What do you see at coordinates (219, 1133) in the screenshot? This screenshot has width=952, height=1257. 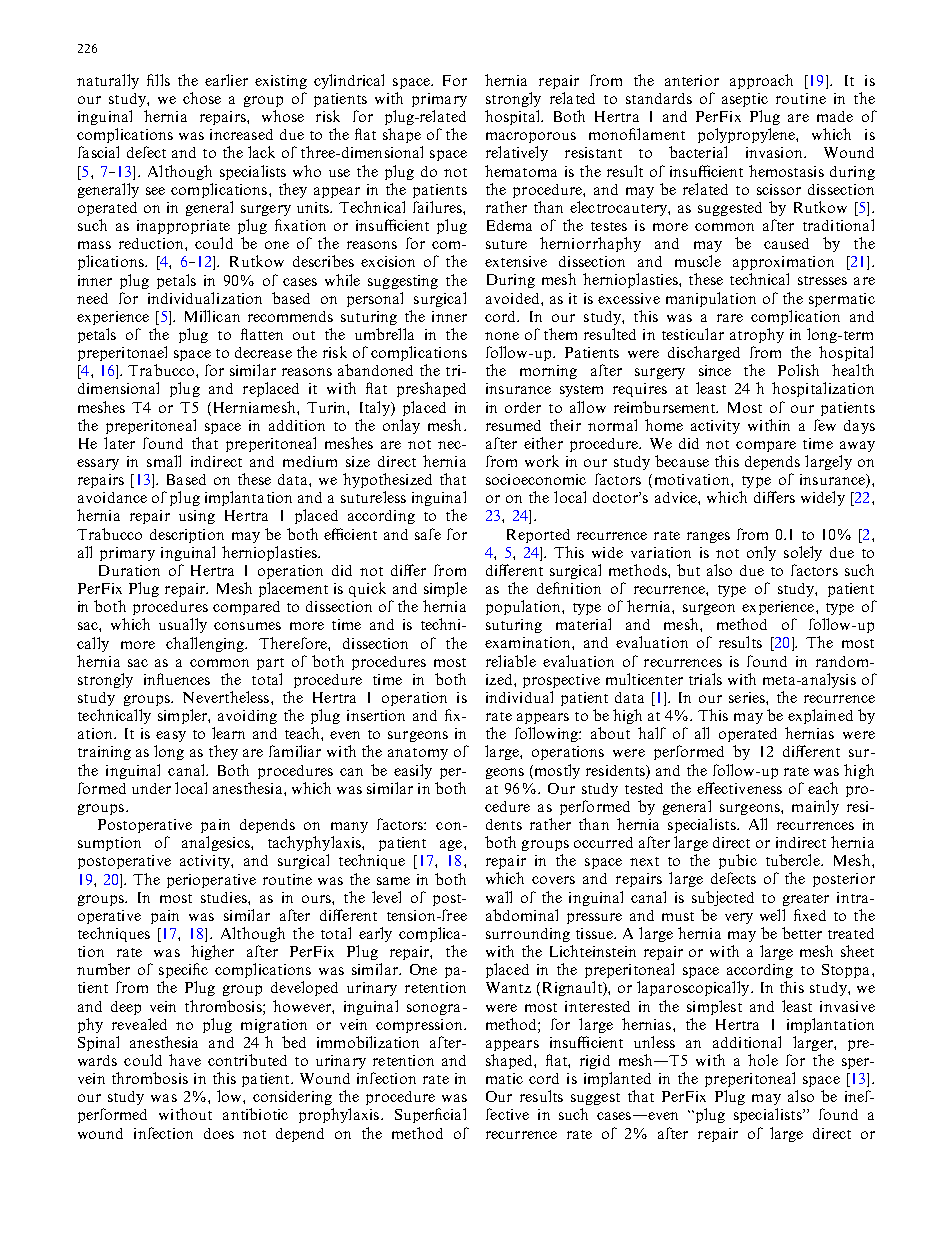 I see `does` at bounding box center [219, 1133].
